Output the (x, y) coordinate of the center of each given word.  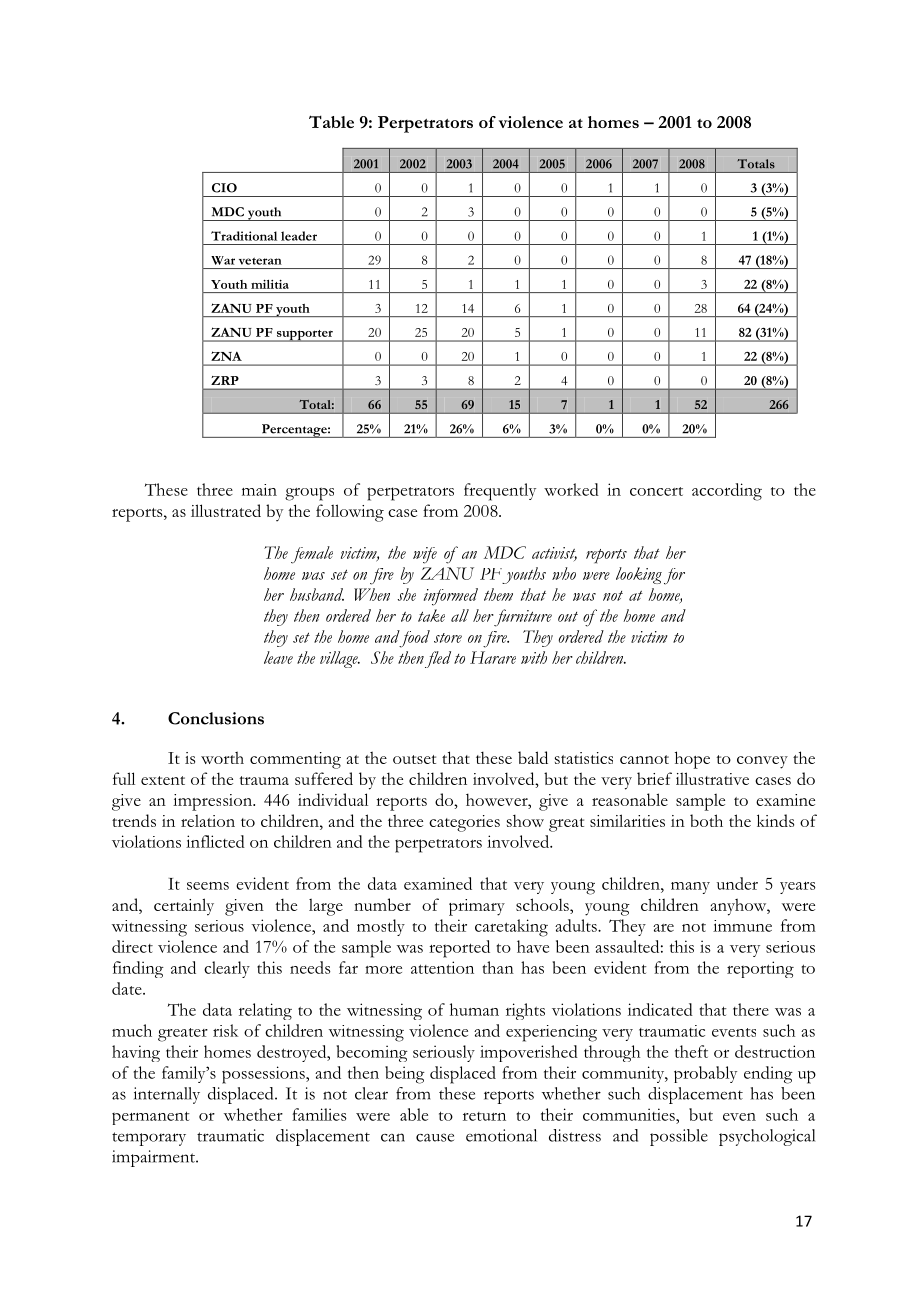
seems (208, 886)
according (727, 492)
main (259, 490)
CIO (224, 188)
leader (299, 236)
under (737, 883)
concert (656, 491)
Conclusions (216, 718)
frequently (500, 492)
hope (692, 760)
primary (477, 907)
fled (438, 659)
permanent (151, 1118)
